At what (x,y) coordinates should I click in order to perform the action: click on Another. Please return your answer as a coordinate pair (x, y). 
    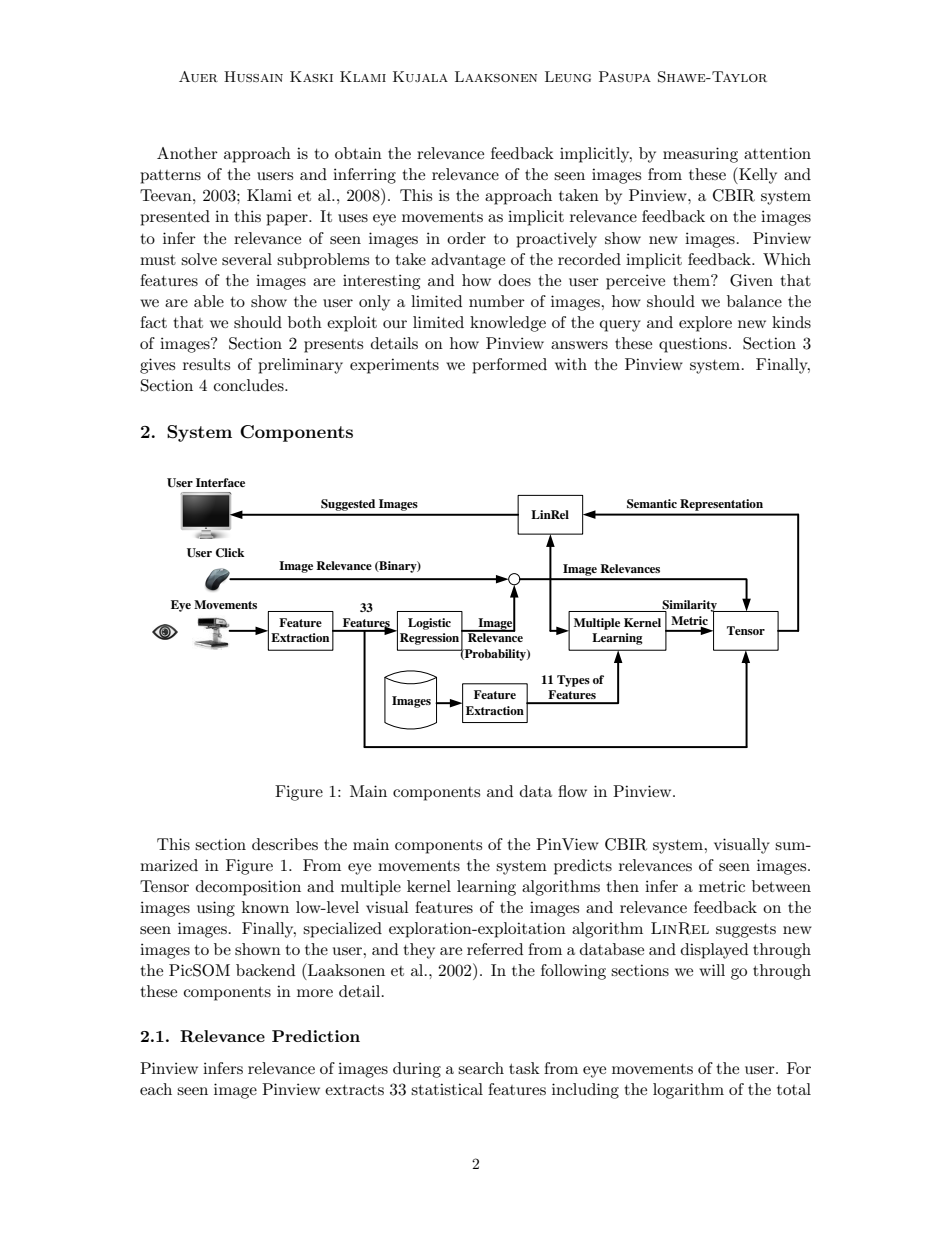
    Looking at the image, I should click on (187, 153).
